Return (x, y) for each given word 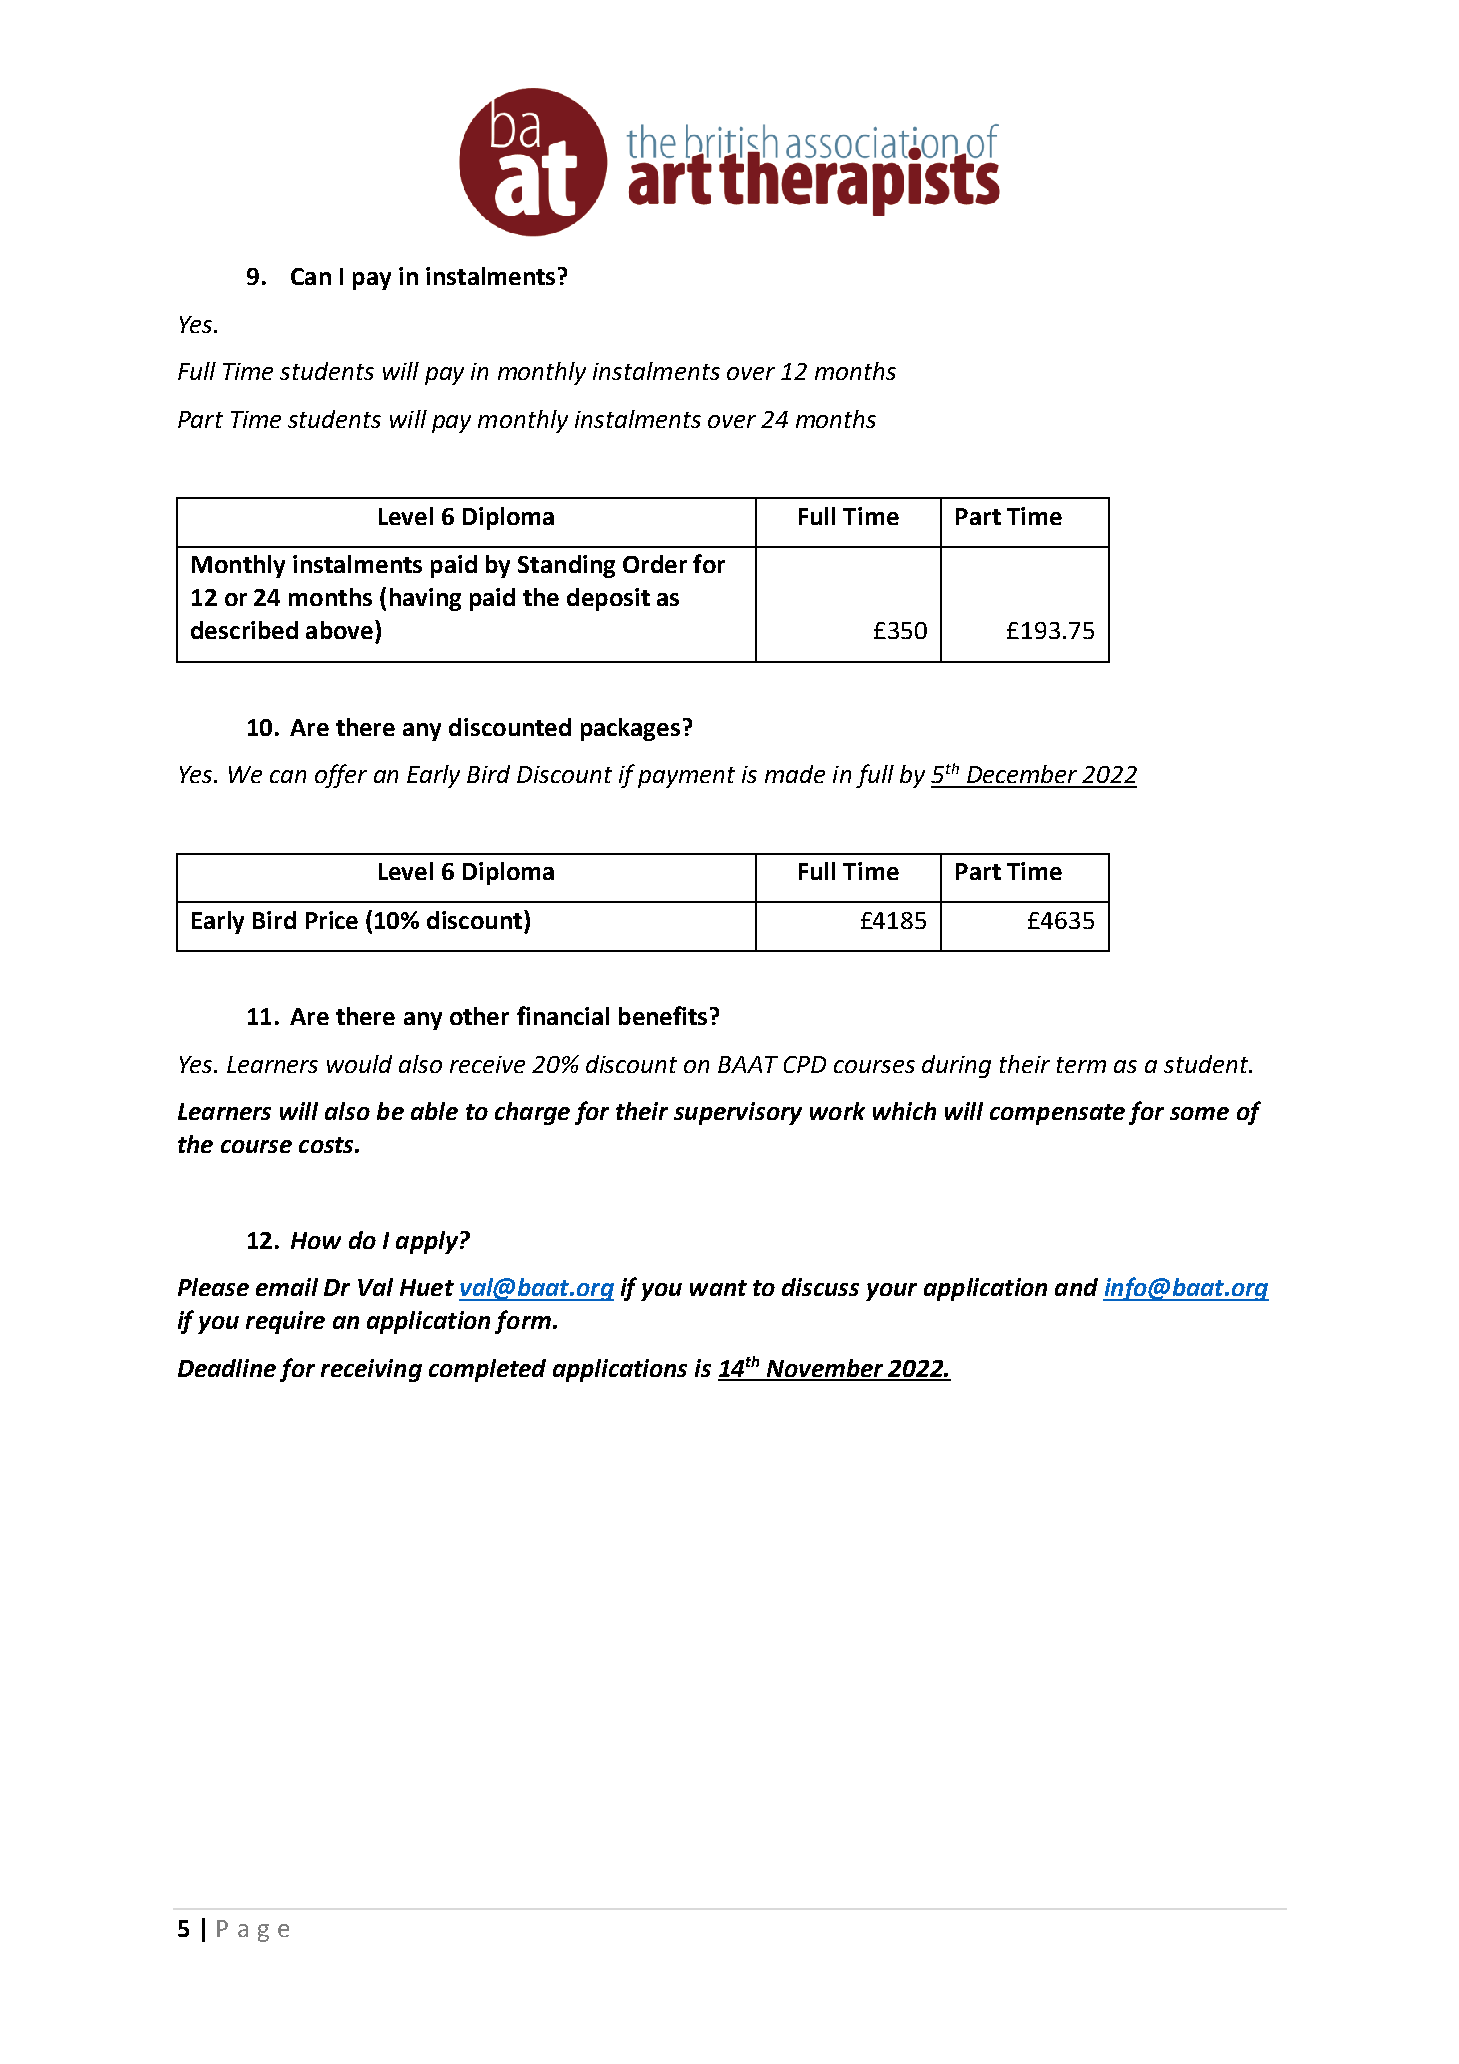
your (891, 1292)
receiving (371, 1370)
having (425, 599)
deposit (608, 599)
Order (655, 564)
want (718, 1288)
